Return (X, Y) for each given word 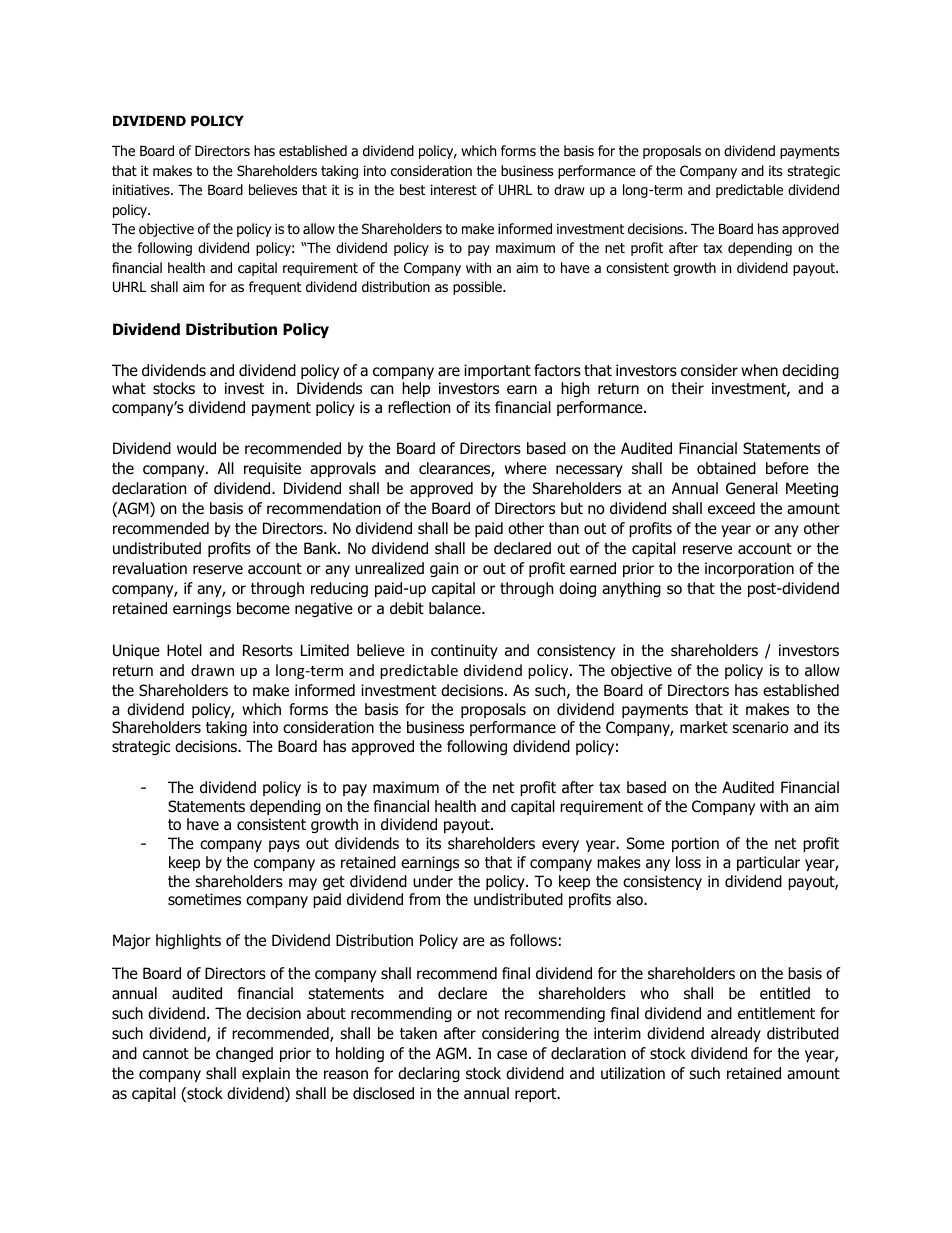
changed (244, 1054)
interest (454, 189)
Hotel (184, 650)
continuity (464, 651)
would (196, 448)
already (736, 1034)
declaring (429, 1074)
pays (284, 846)
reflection (419, 407)
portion (695, 844)
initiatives (142, 189)
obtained (726, 468)
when (759, 370)
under (433, 881)
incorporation (749, 569)
